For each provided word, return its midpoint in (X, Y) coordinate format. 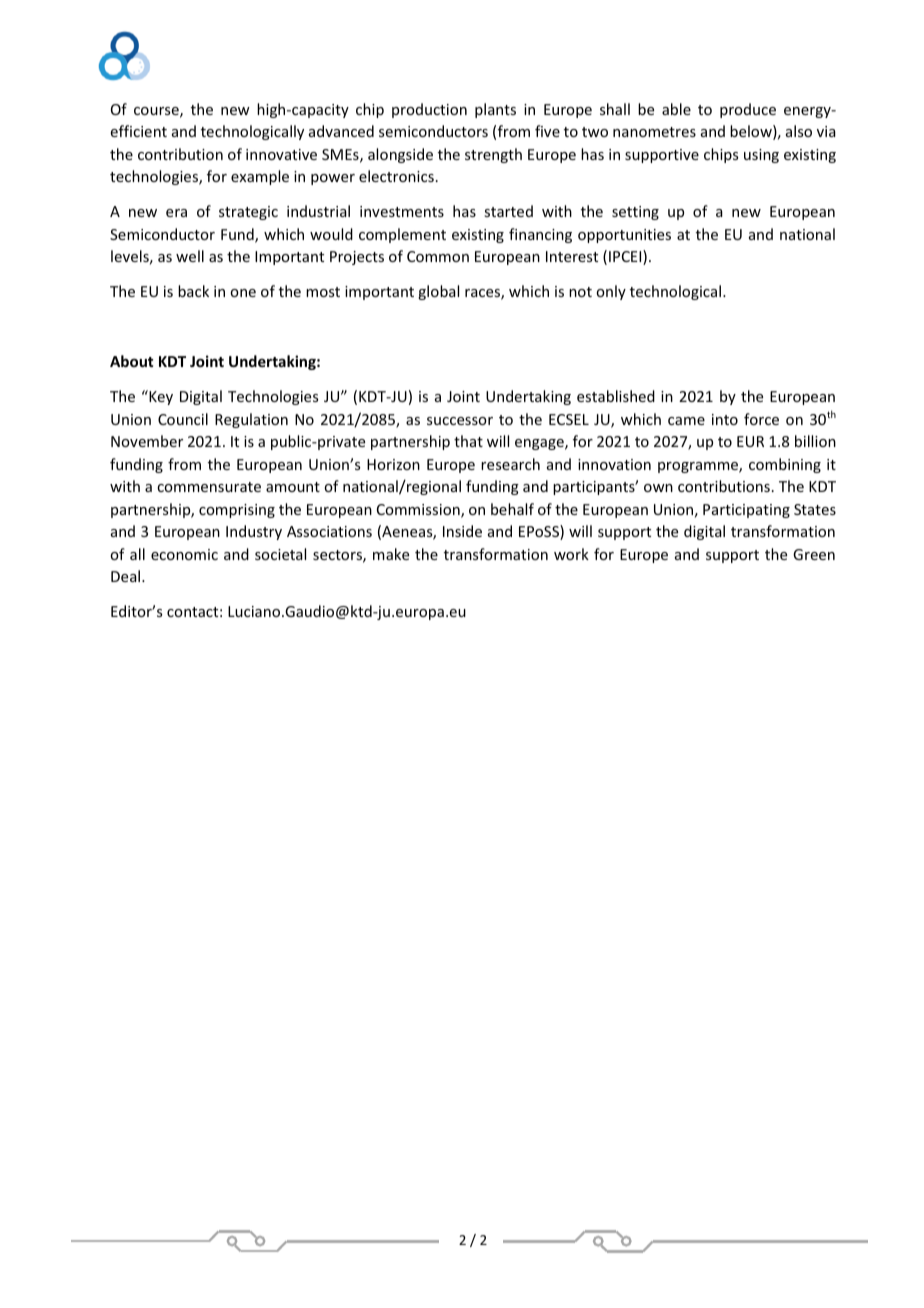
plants (495, 110)
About (131, 361)
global (438, 292)
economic (184, 554)
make (391, 554)
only (611, 292)
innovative (281, 154)
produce (748, 110)
